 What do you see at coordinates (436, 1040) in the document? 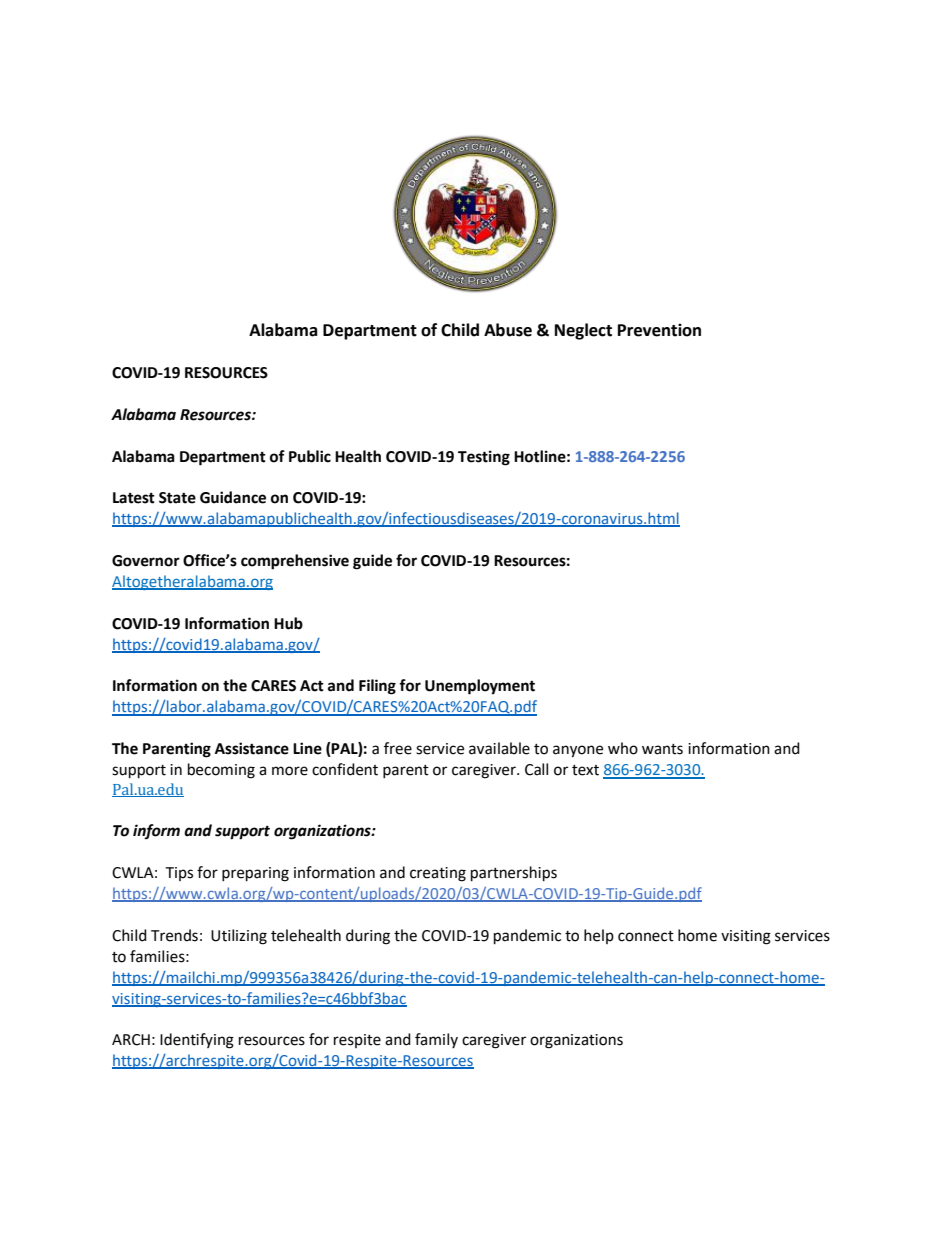
I see `family` at bounding box center [436, 1040].
